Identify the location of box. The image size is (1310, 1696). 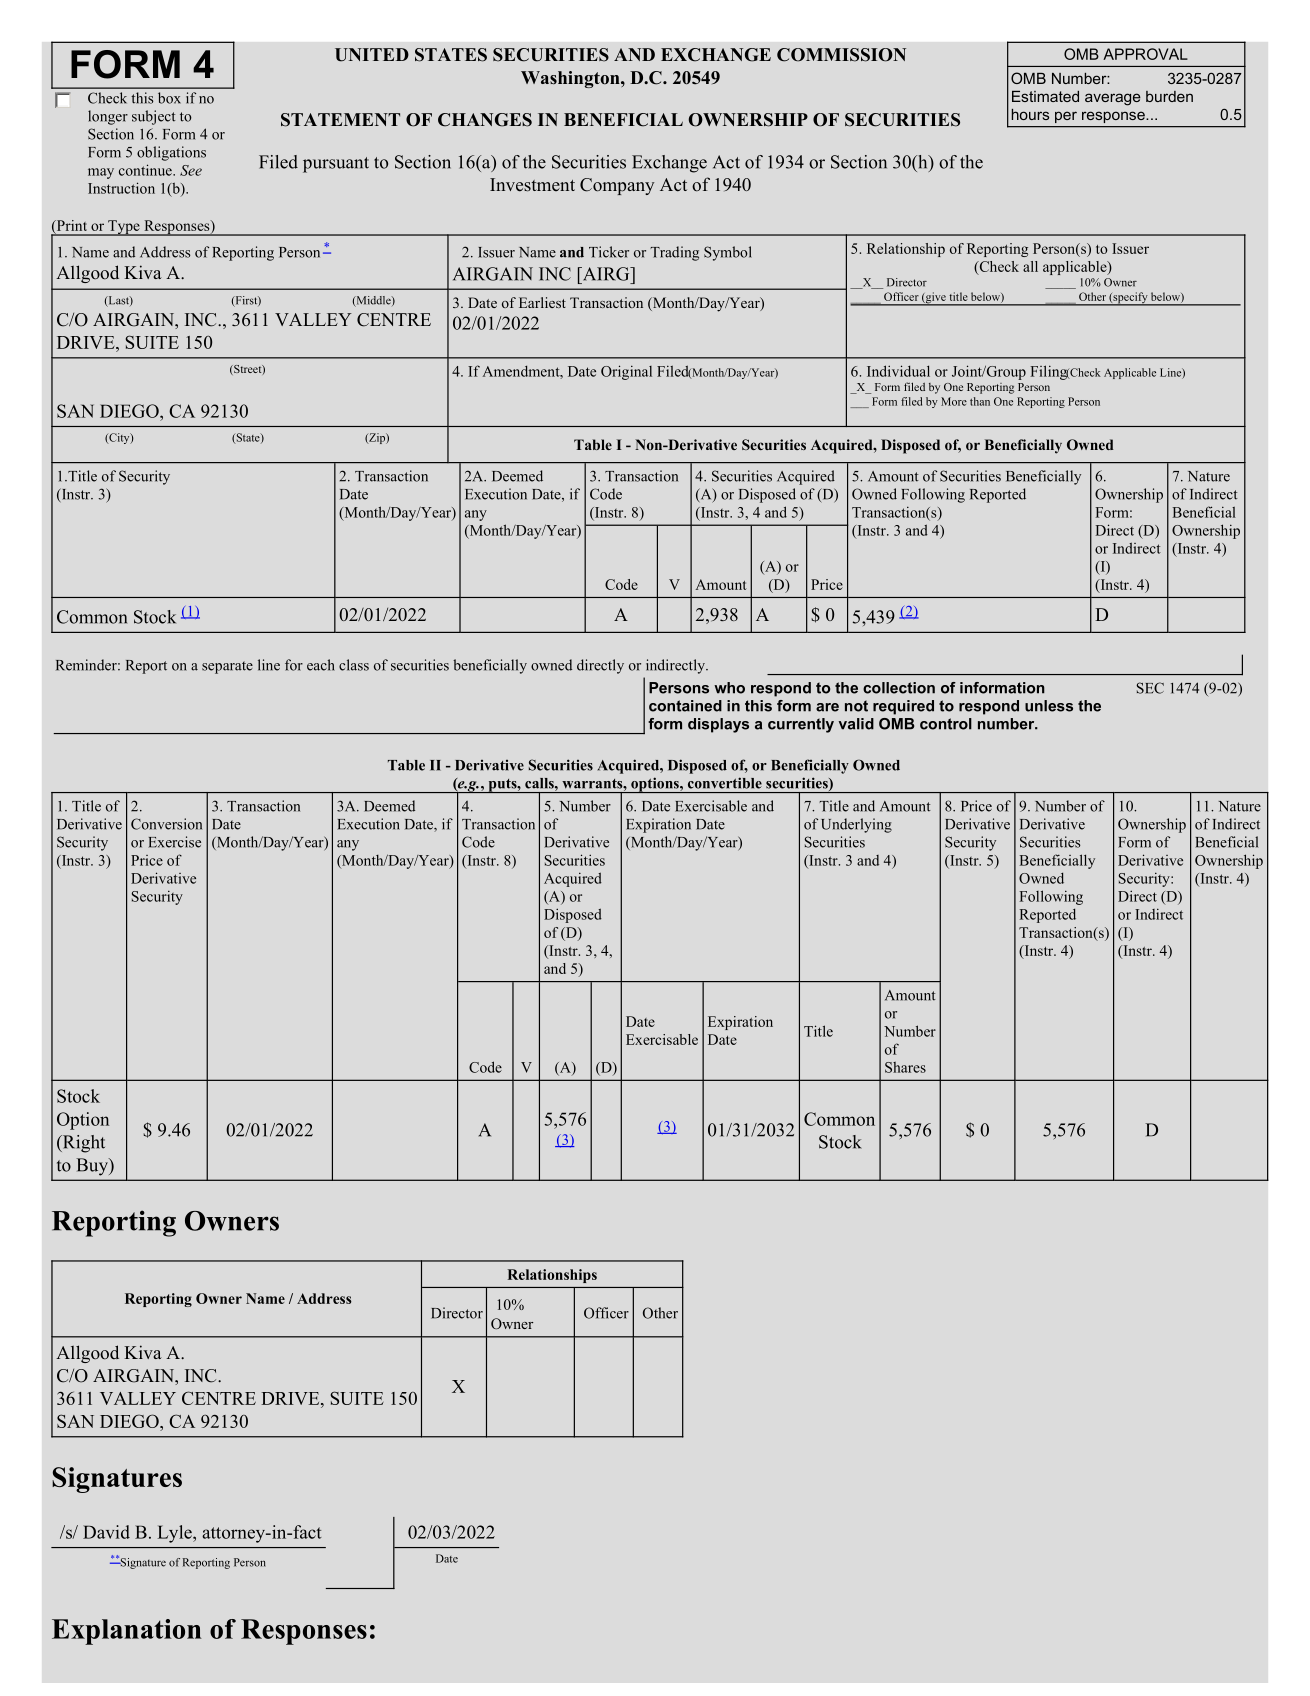
(169, 98).
